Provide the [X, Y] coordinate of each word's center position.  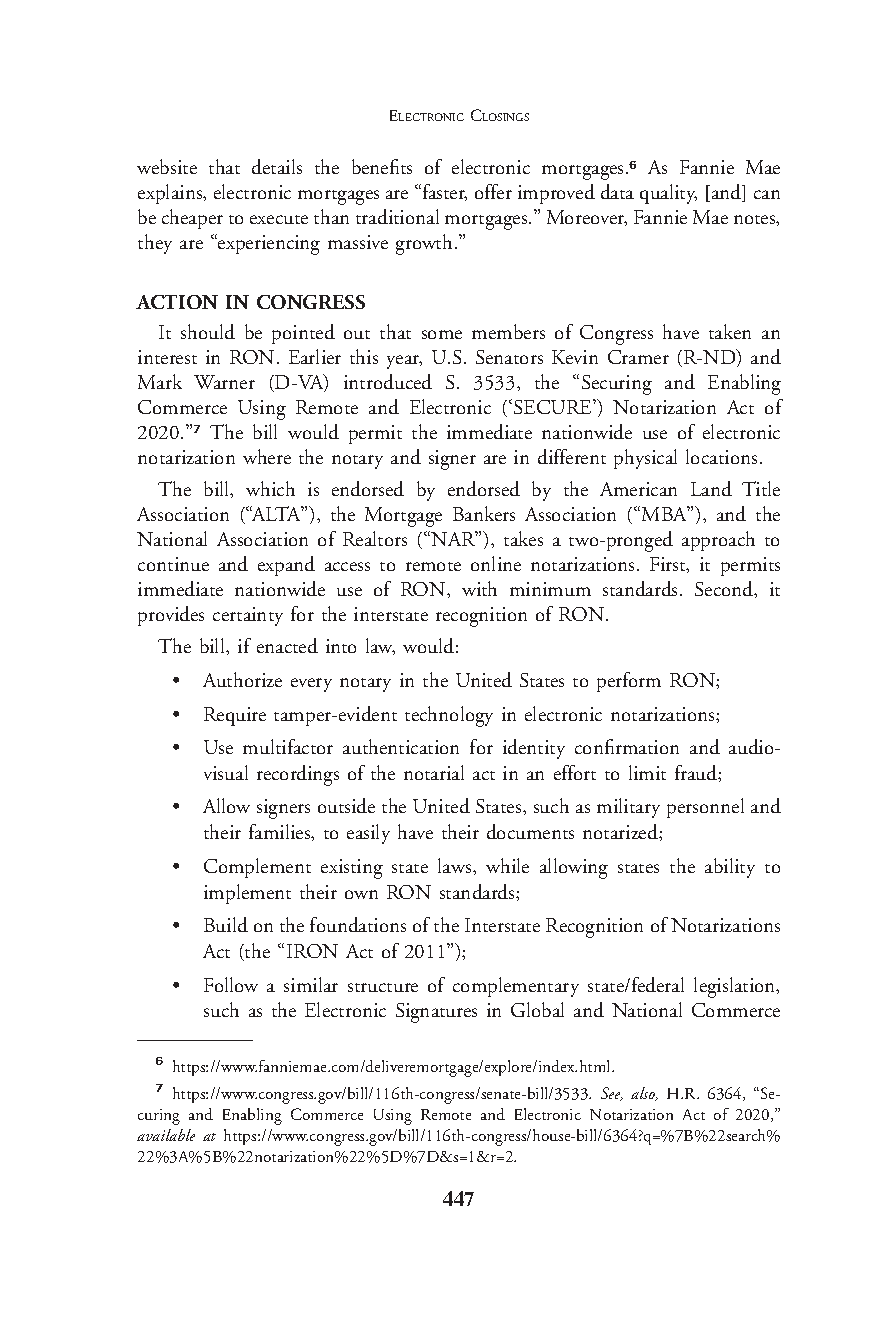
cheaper [192, 219]
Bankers [484, 513]
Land [711, 488]
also [644, 1094]
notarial [434, 772]
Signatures [436, 1013]
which [270, 488]
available [166, 1135]
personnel [705, 808]
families [281, 832]
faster [443, 192]
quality [668, 194]
